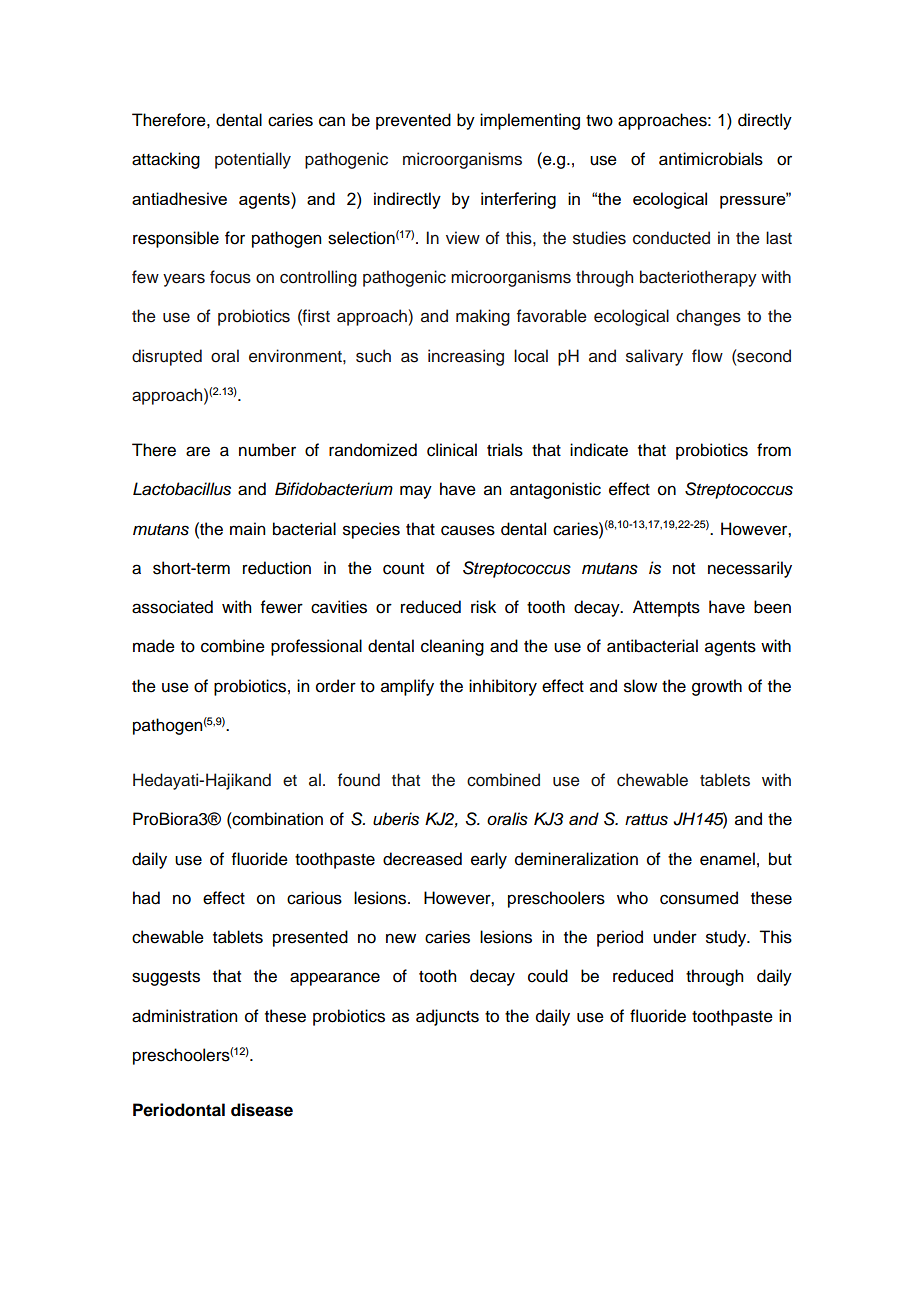 The image size is (924, 1308). I want to click on potentially, so click(253, 160).
